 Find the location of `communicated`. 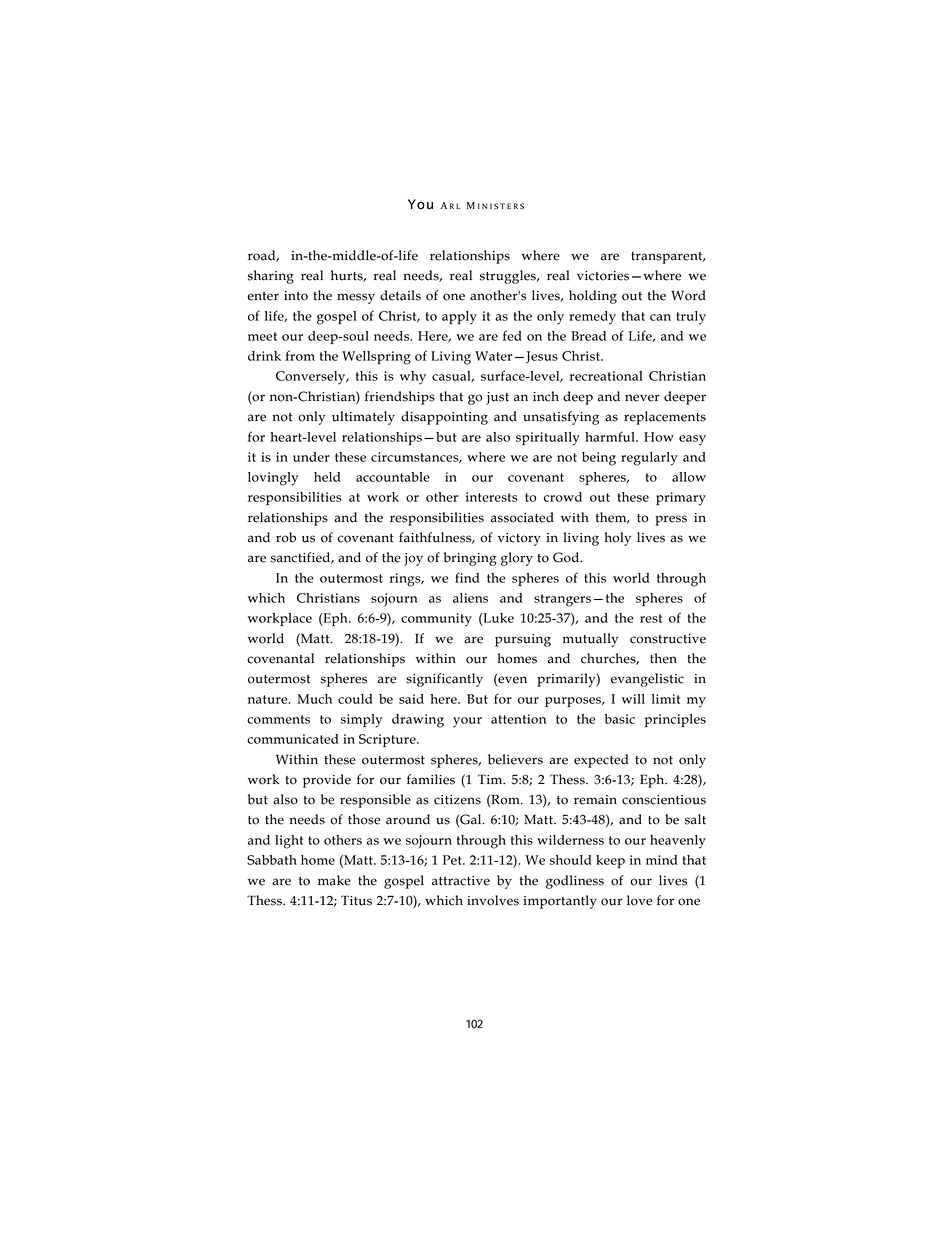

communicated is located at coordinates (293, 739).
